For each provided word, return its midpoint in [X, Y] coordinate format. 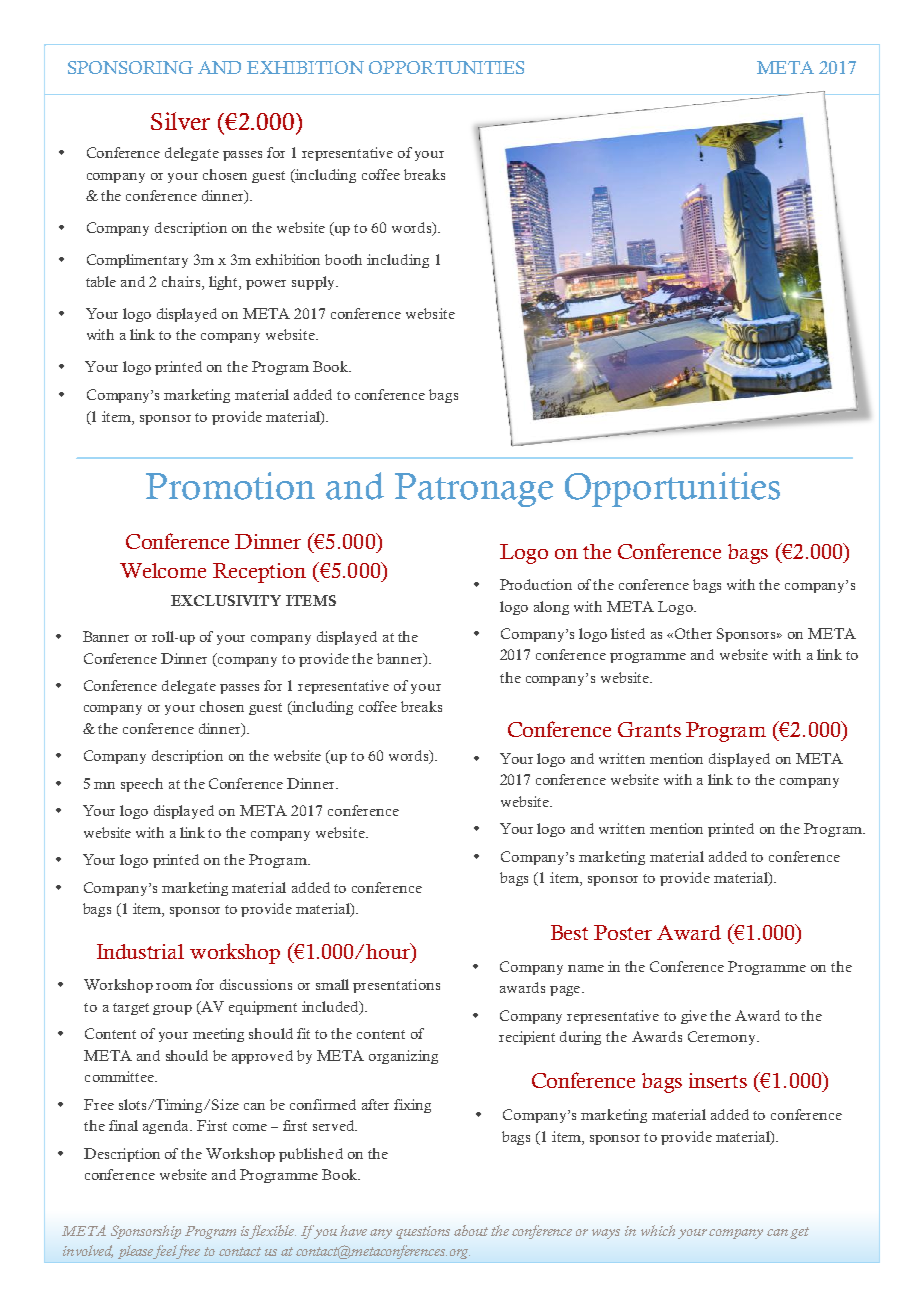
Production [536, 584]
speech [142, 785]
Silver [180, 121]
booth [343, 259]
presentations [396, 986]
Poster [623, 932]
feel [166, 1252]
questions [423, 1232]
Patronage [474, 490]
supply [314, 283]
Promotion [230, 486]
